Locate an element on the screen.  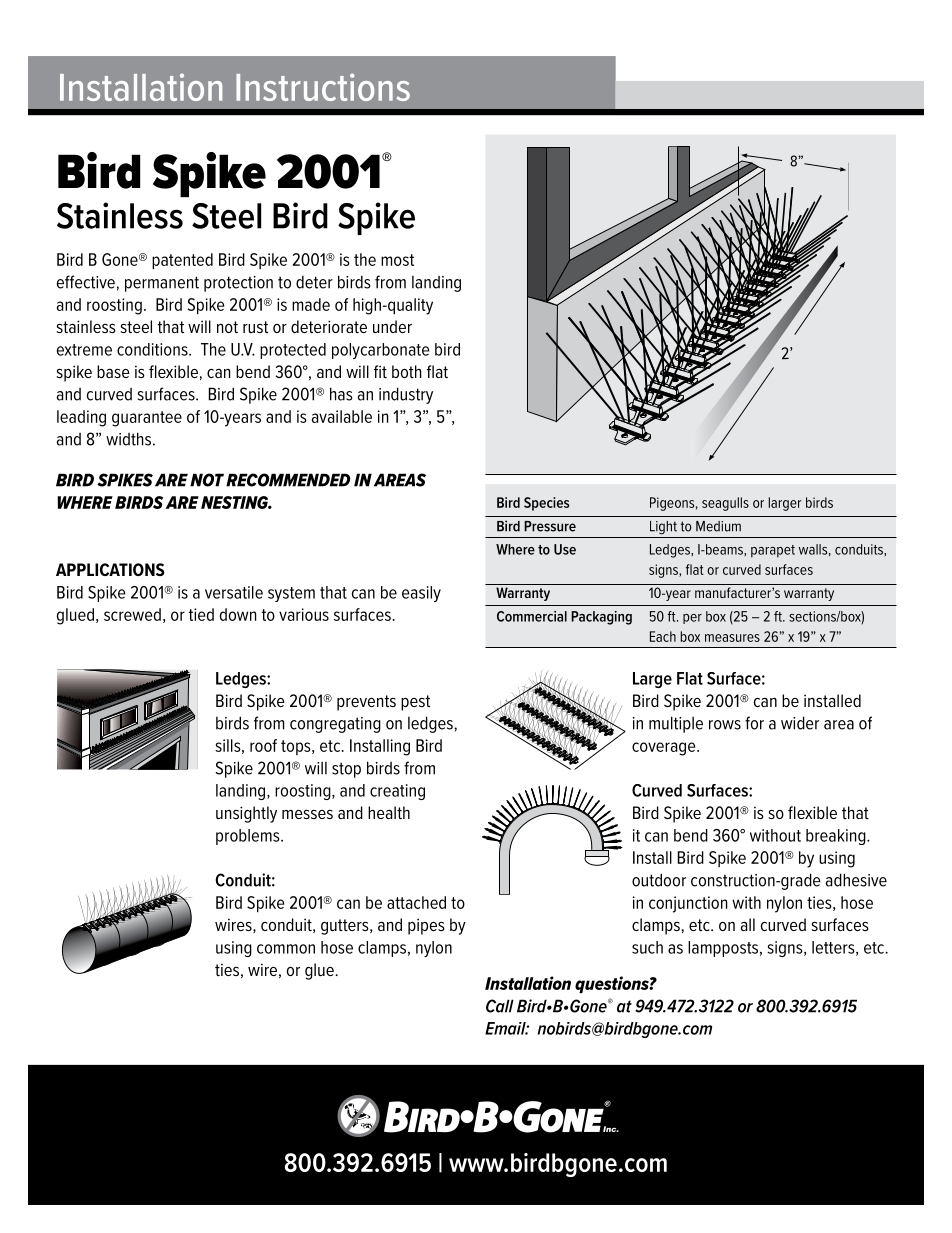
common is located at coordinates (286, 949).
